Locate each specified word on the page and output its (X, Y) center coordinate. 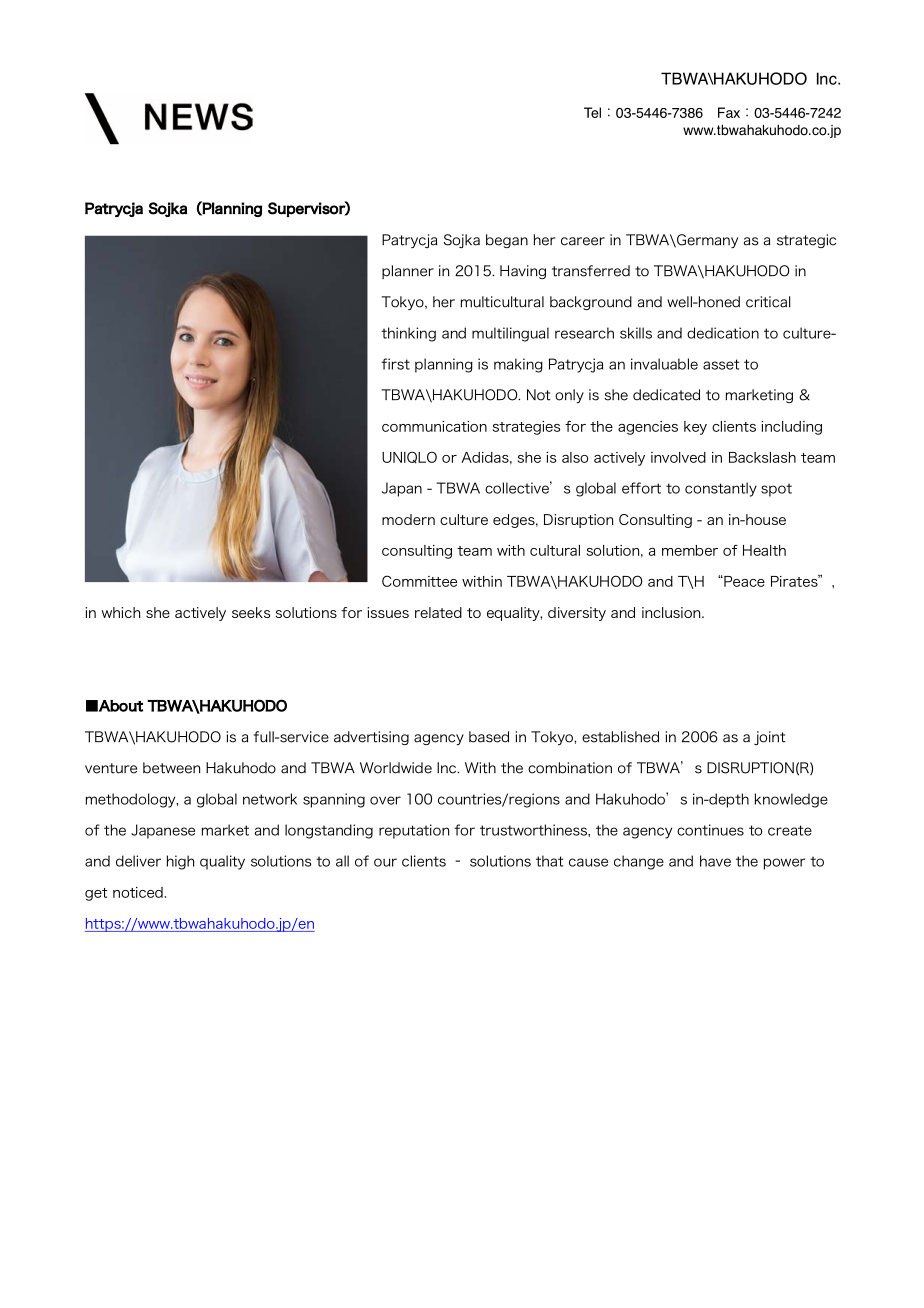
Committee (419, 581)
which (121, 612)
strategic (806, 241)
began (507, 241)
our (385, 862)
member (690, 550)
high (181, 862)
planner (408, 272)
